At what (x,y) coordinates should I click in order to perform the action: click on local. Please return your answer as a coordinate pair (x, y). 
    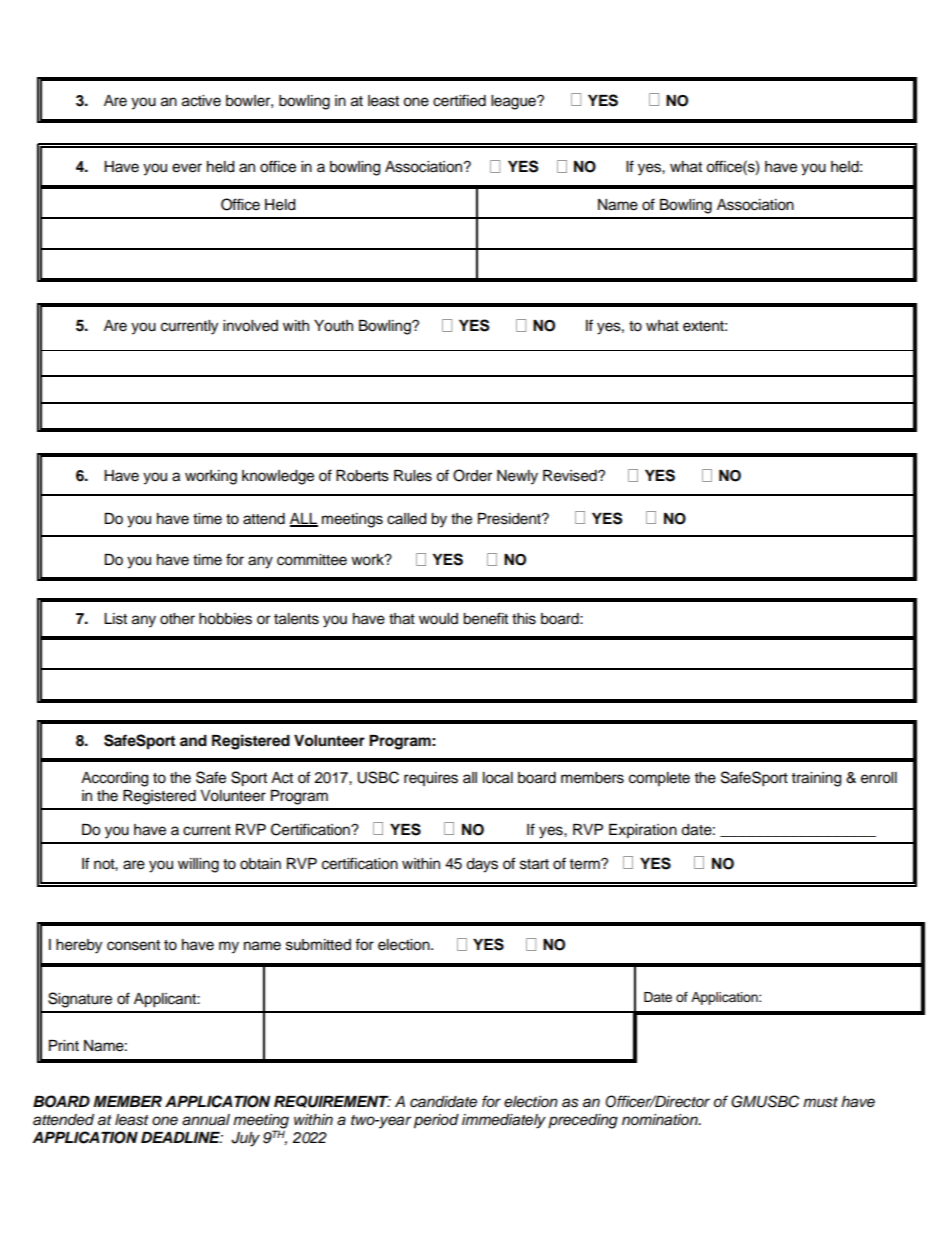
    Looking at the image, I should click on (498, 778).
